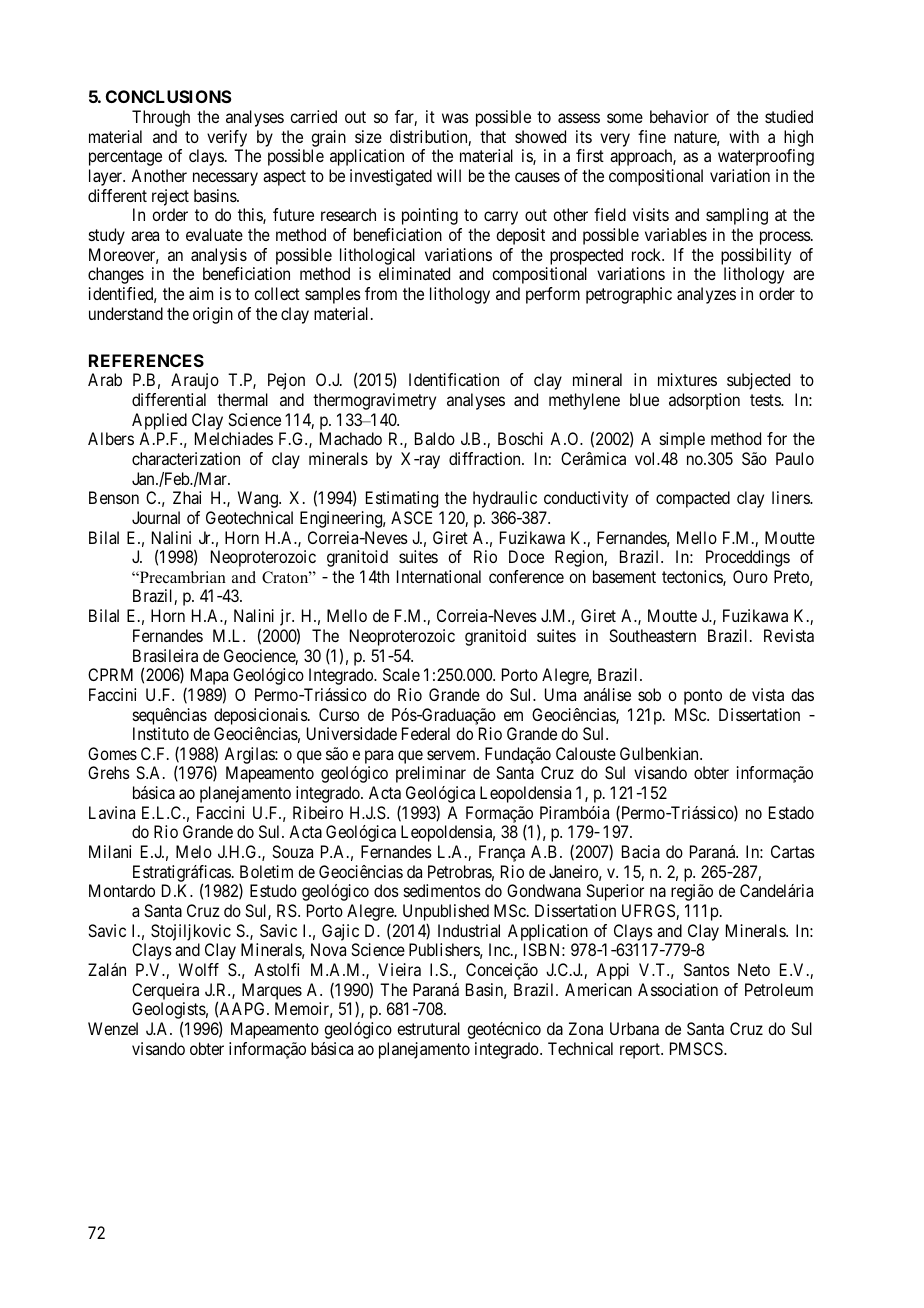 Image resolution: width=924 pixels, height=1308 pixels. I want to click on Wolff, so click(199, 969).
